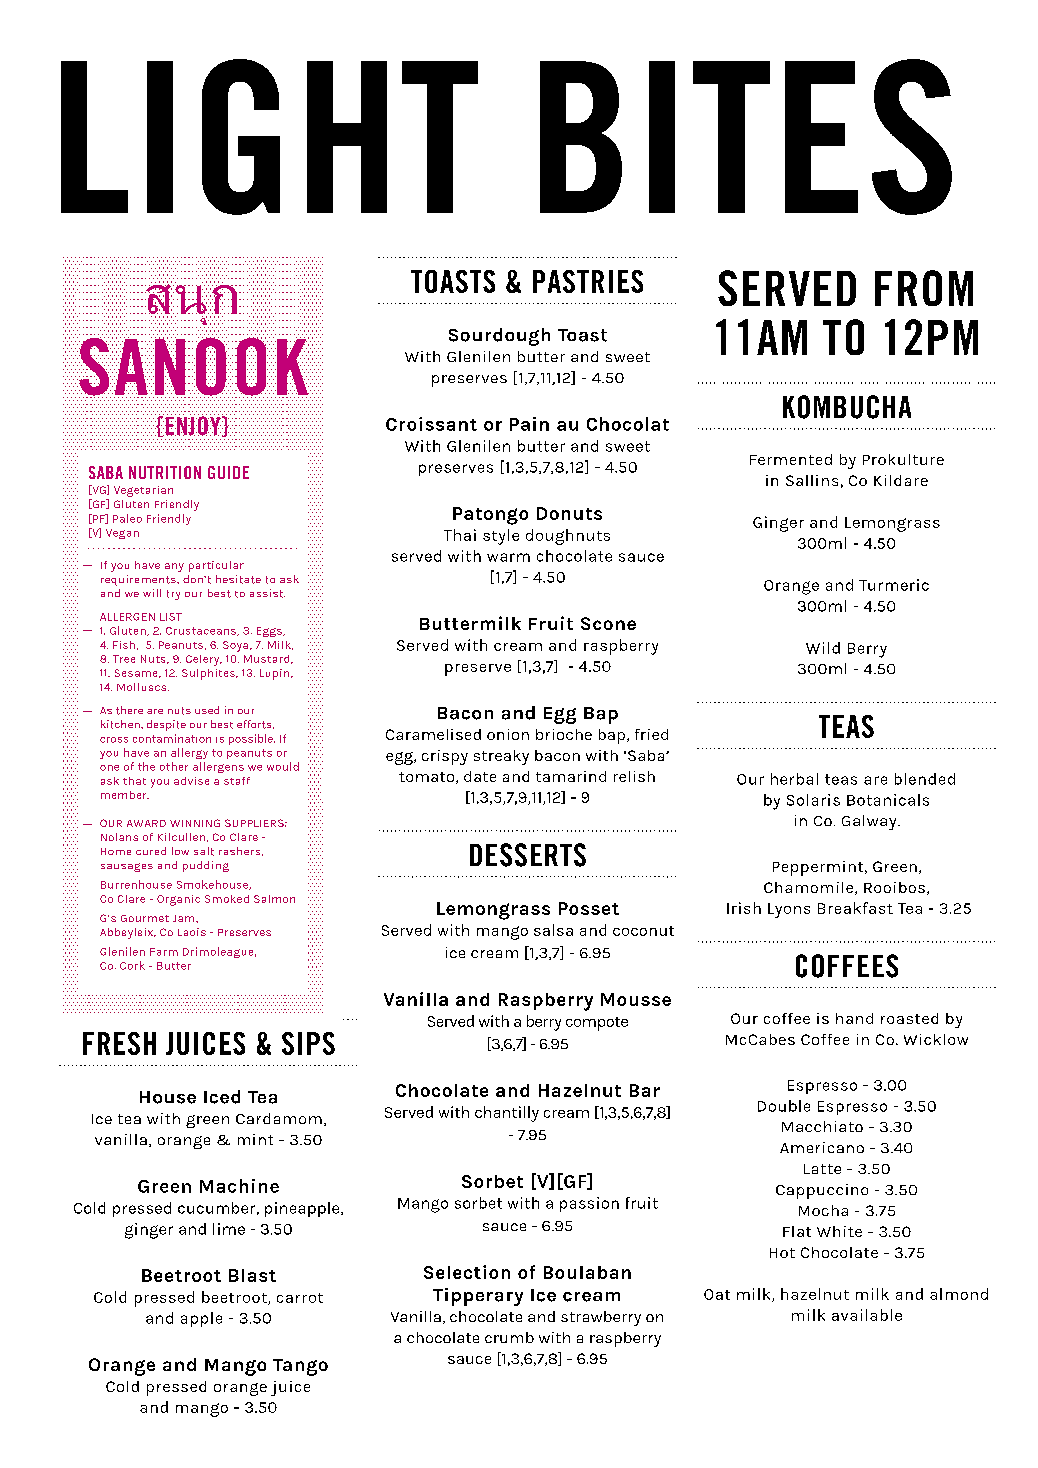 The image size is (1038, 1468). What do you see at coordinates (164, 952) in the screenshot?
I see `Farm` at bounding box center [164, 952].
